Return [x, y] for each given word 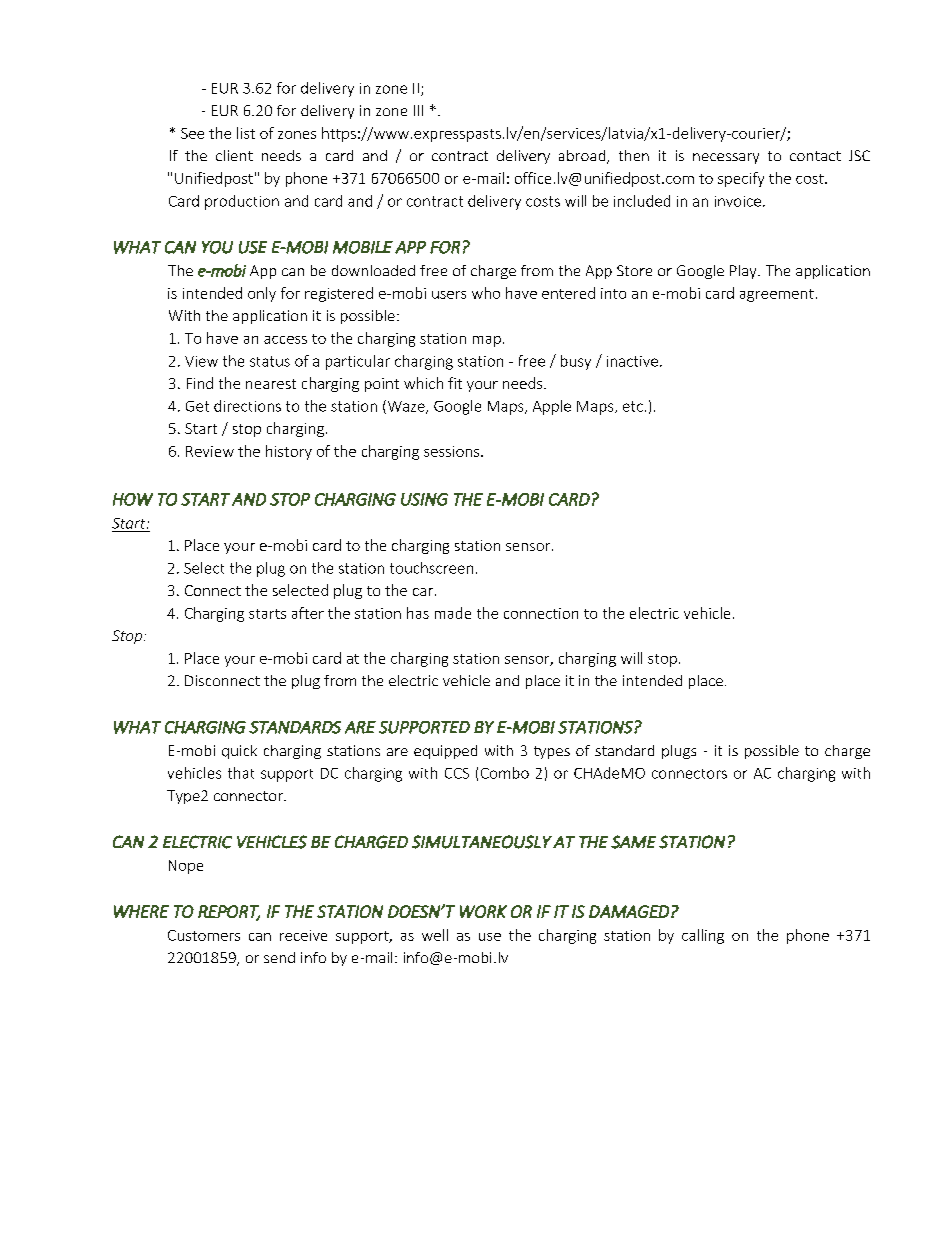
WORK [483, 911]
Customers [204, 935]
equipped [445, 752]
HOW [133, 499]
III [418, 110]
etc [633, 406]
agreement [777, 295]
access [285, 340]
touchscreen [431, 568]
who [486, 293]
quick [239, 752]
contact [815, 156]
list [246, 133]
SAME [633, 842]
